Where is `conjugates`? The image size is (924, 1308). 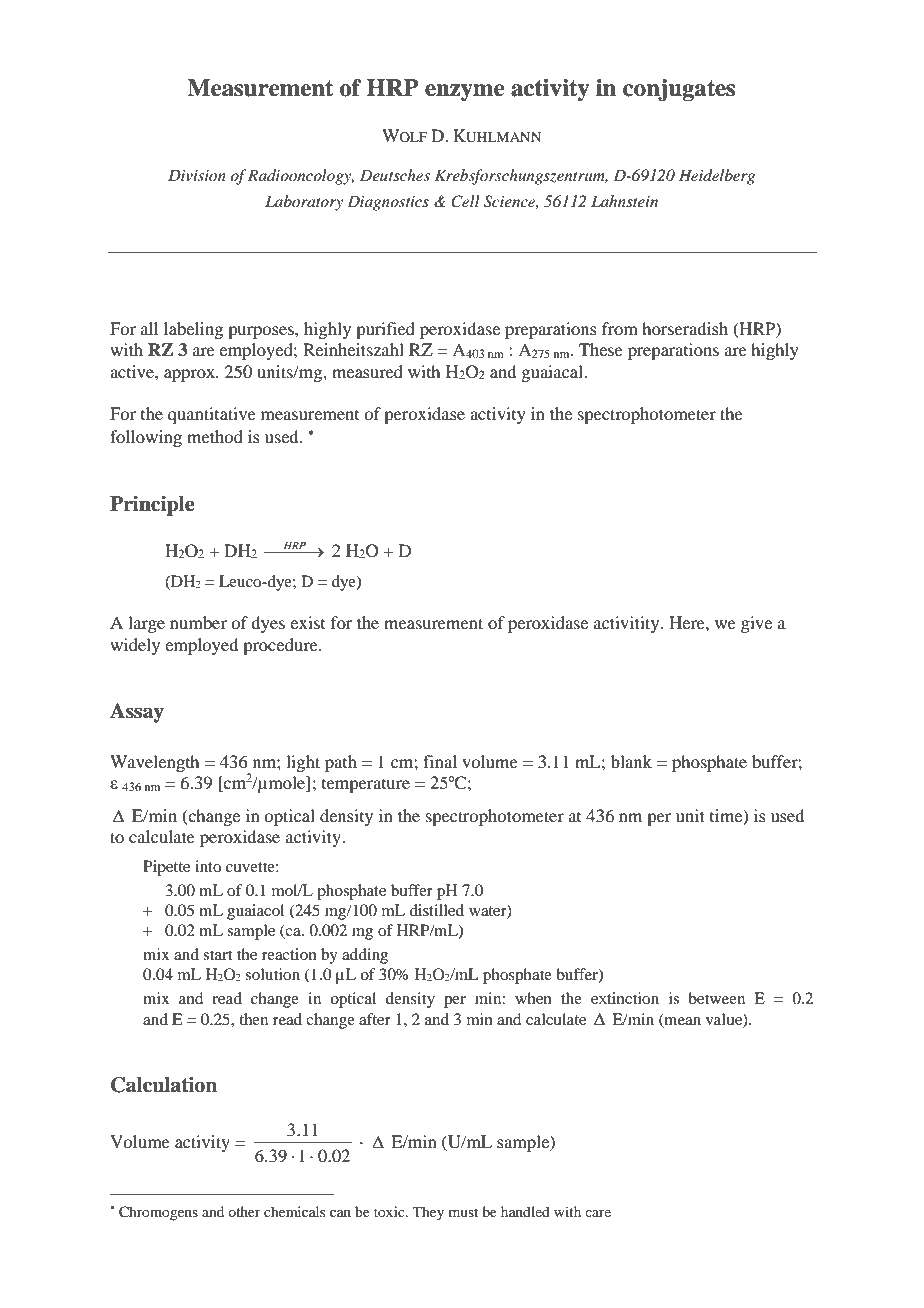
conjugates is located at coordinates (679, 90).
